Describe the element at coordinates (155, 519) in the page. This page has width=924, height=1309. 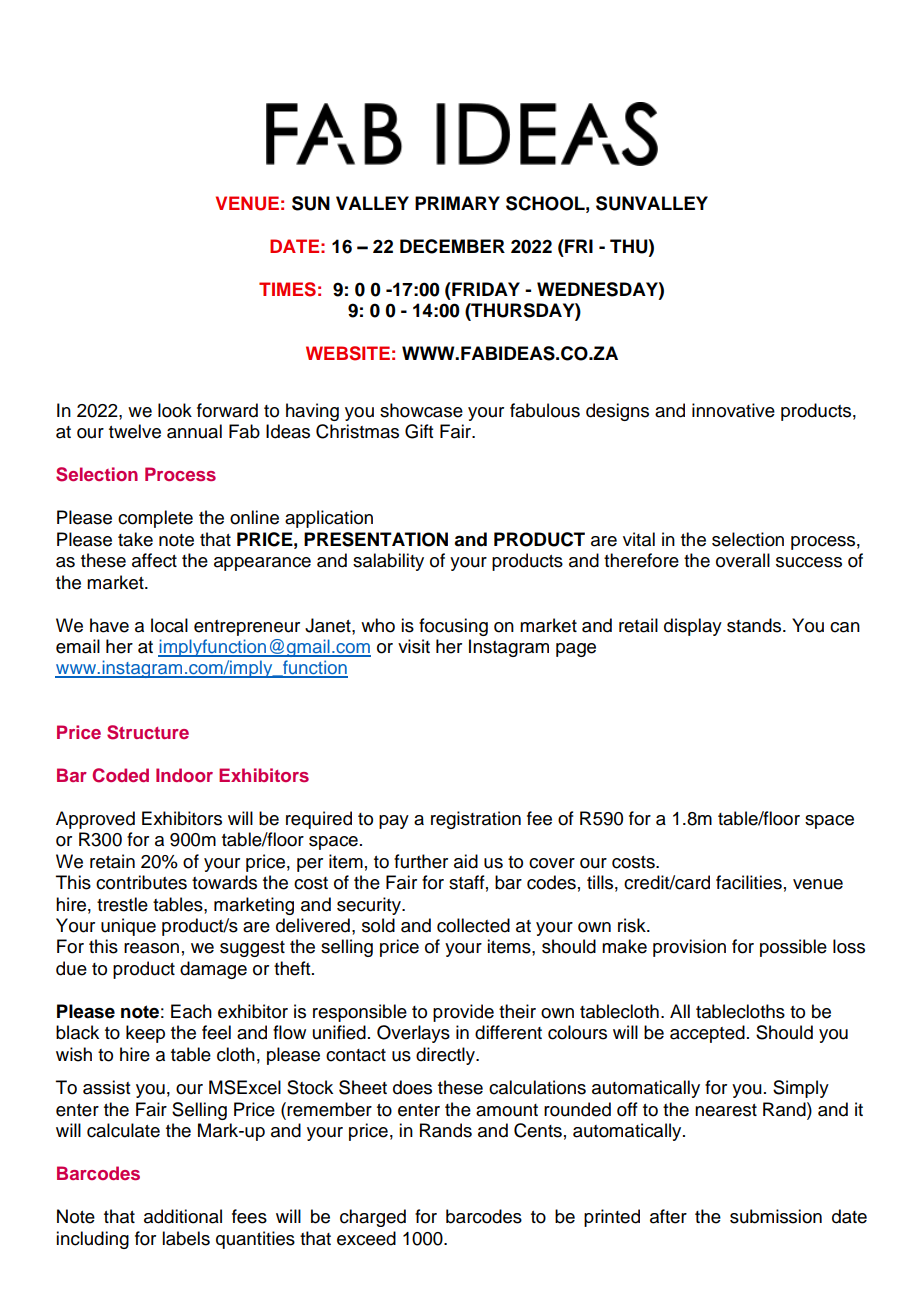
I see `complete` at that location.
